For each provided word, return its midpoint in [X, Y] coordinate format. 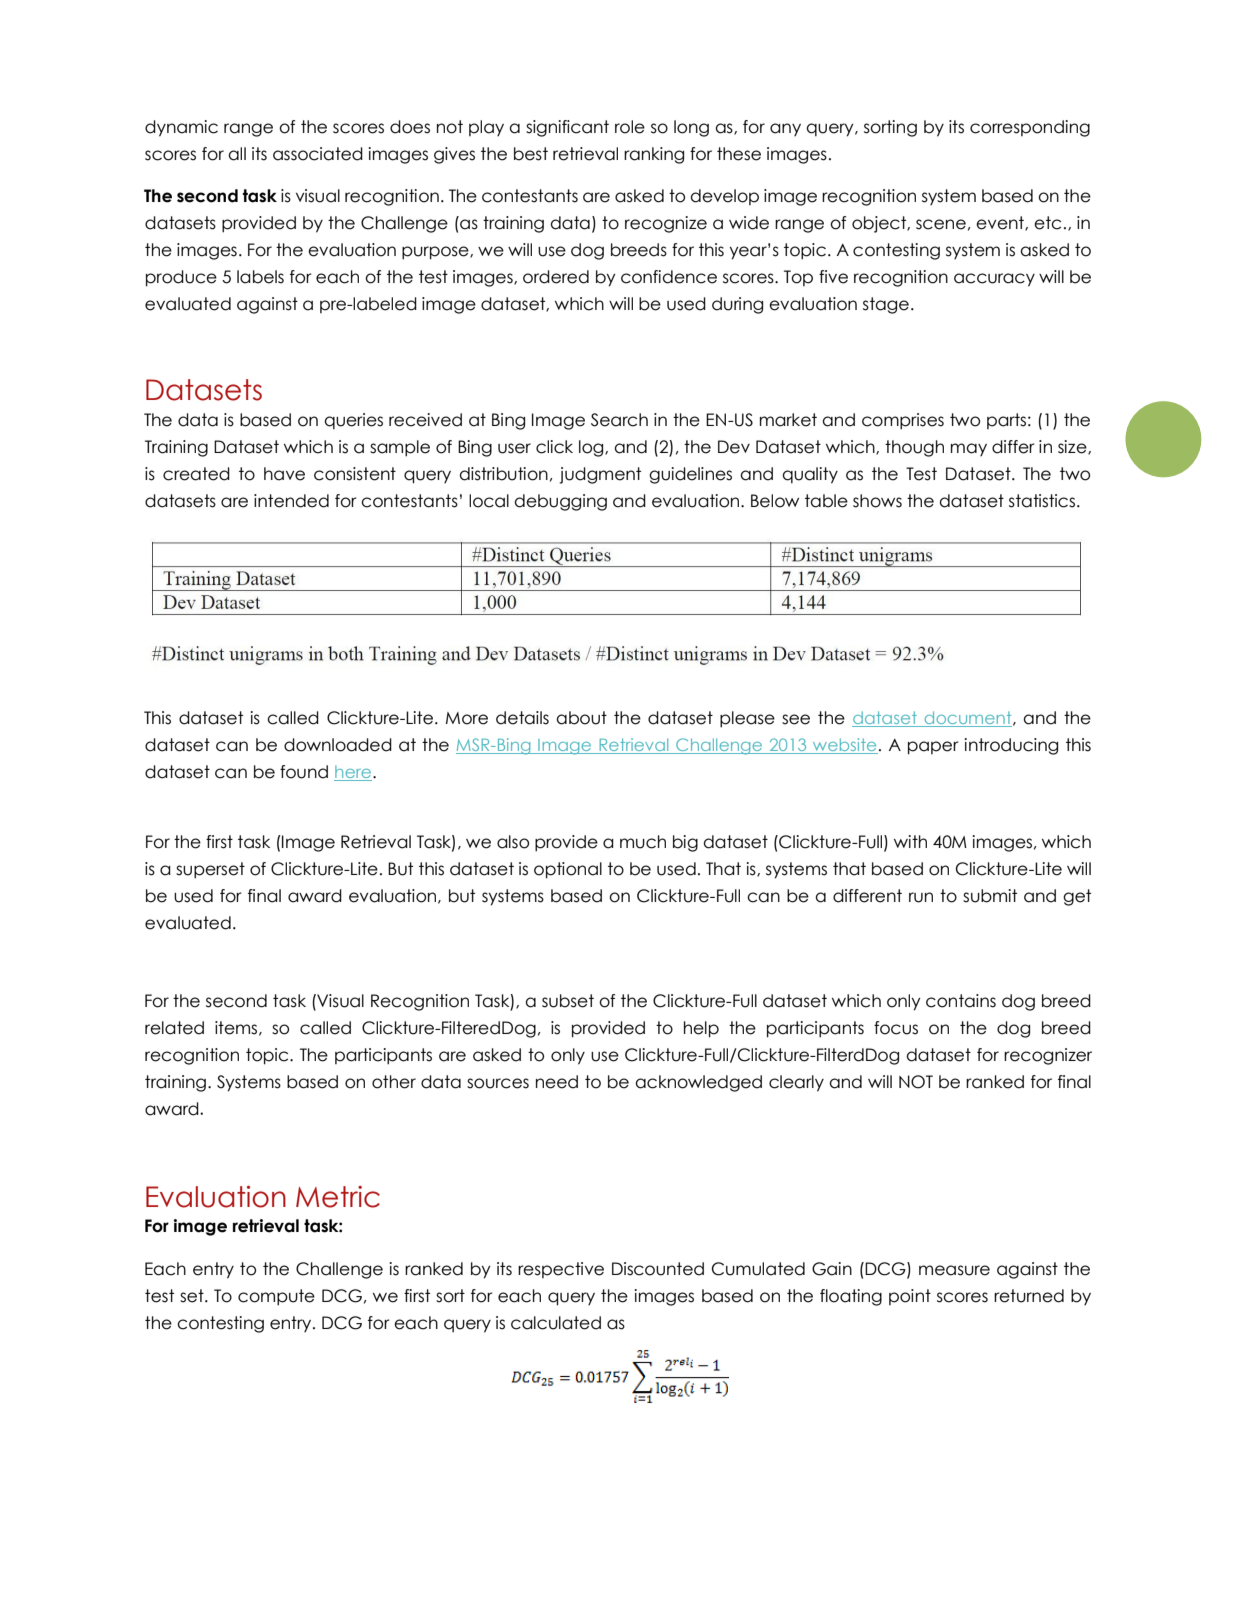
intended [291, 501]
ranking [654, 155]
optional [568, 870]
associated [318, 154]
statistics [1043, 501]
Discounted [658, 1269]
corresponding [1030, 128]
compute [276, 1297]
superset [210, 870]
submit [990, 896]
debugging [561, 502]
